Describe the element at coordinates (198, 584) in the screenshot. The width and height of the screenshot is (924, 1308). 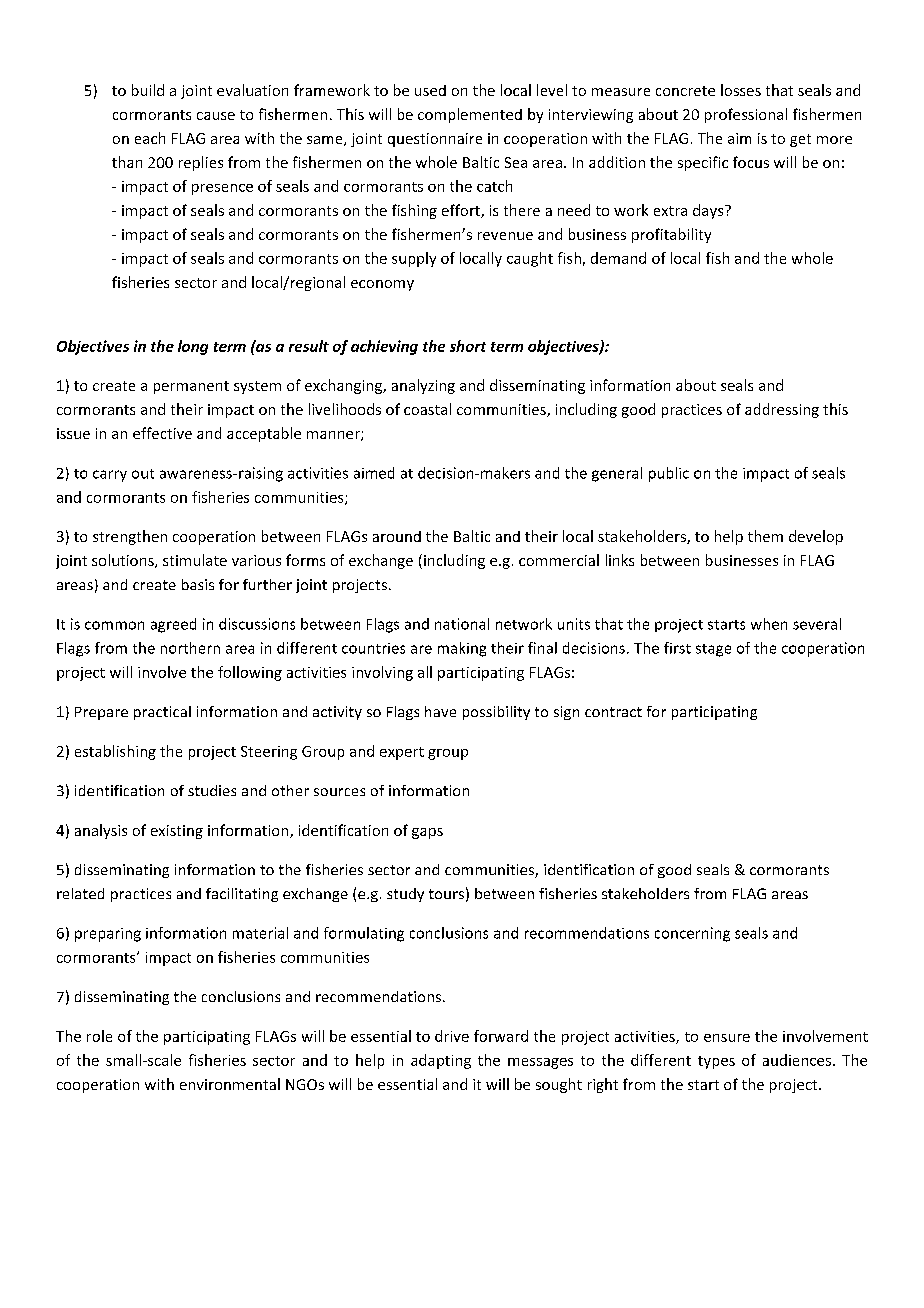
I see `basis` at that location.
